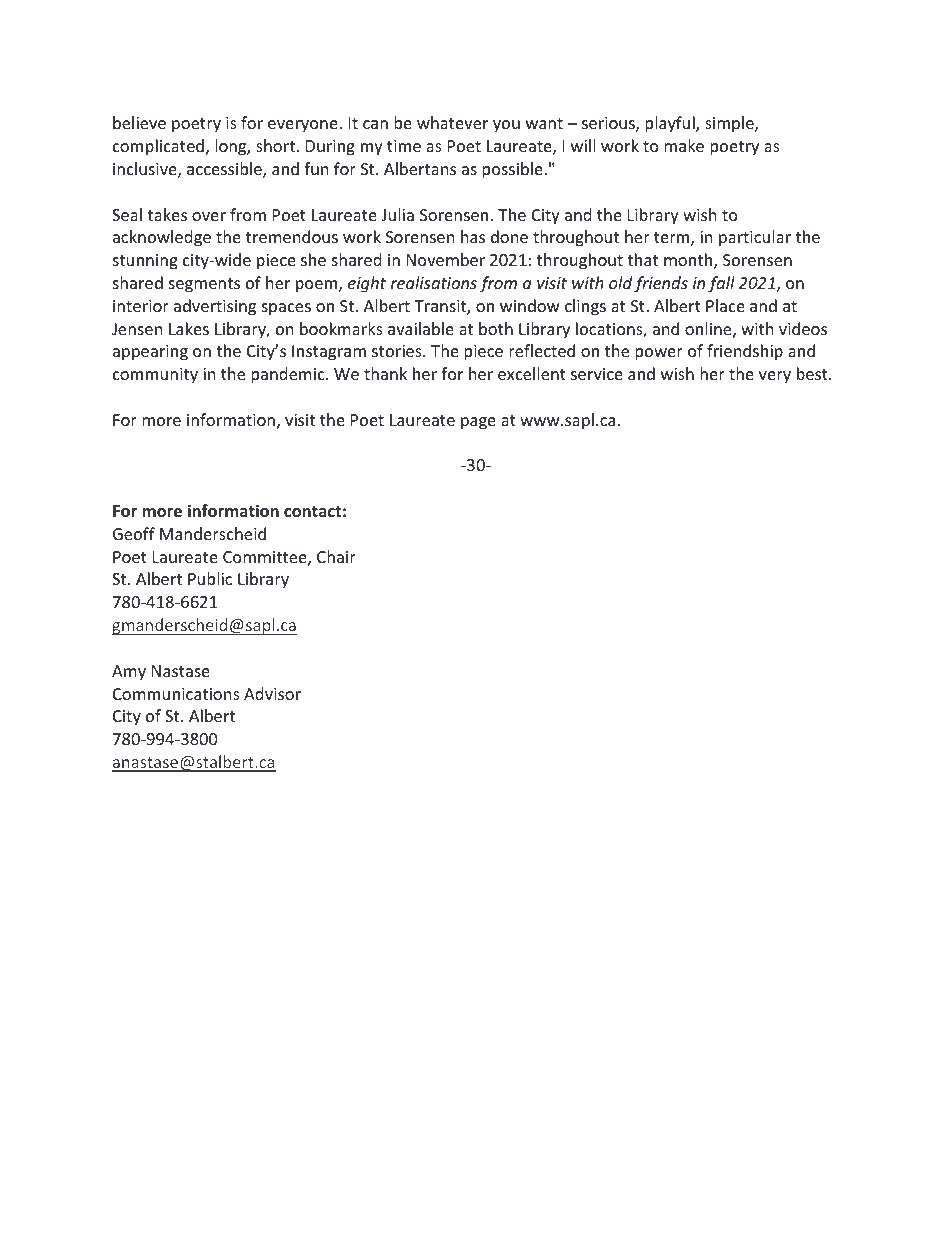 The height and width of the image is (1233, 952). What do you see at coordinates (478, 423) in the image?
I see `page` at bounding box center [478, 423].
